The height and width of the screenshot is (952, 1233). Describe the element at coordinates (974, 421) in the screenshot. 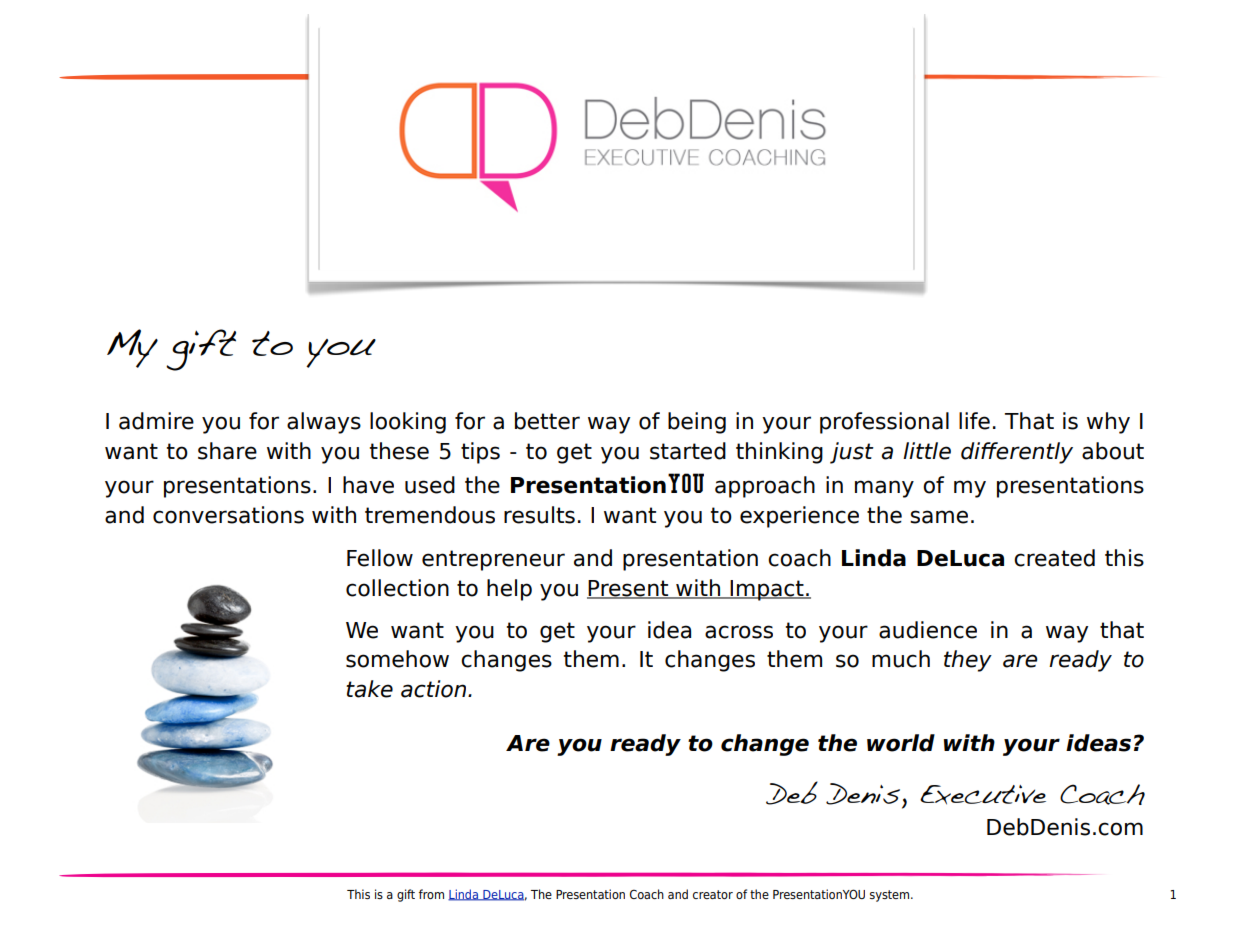

I see `life` at that location.
